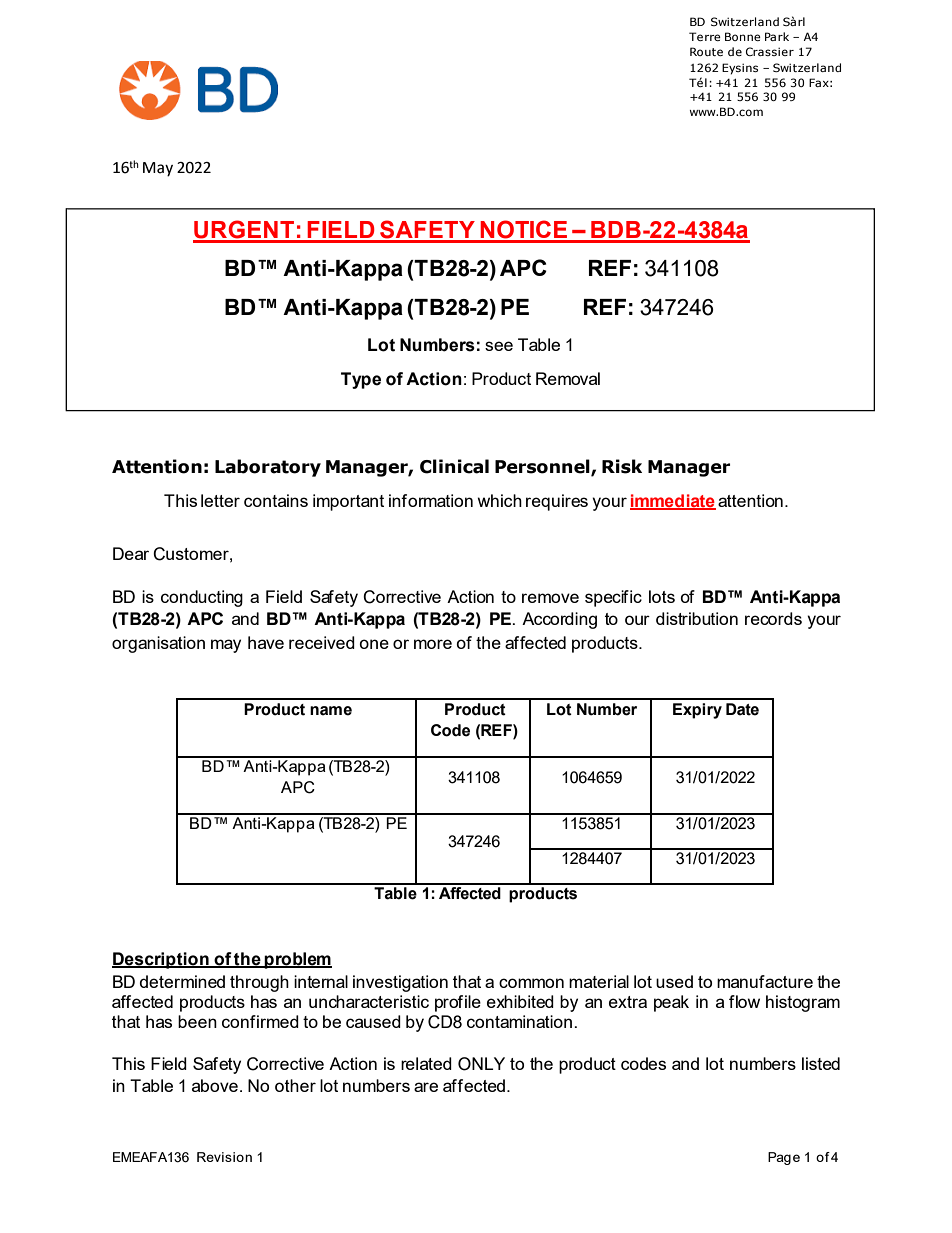  I want to click on Type, so click(361, 380).
